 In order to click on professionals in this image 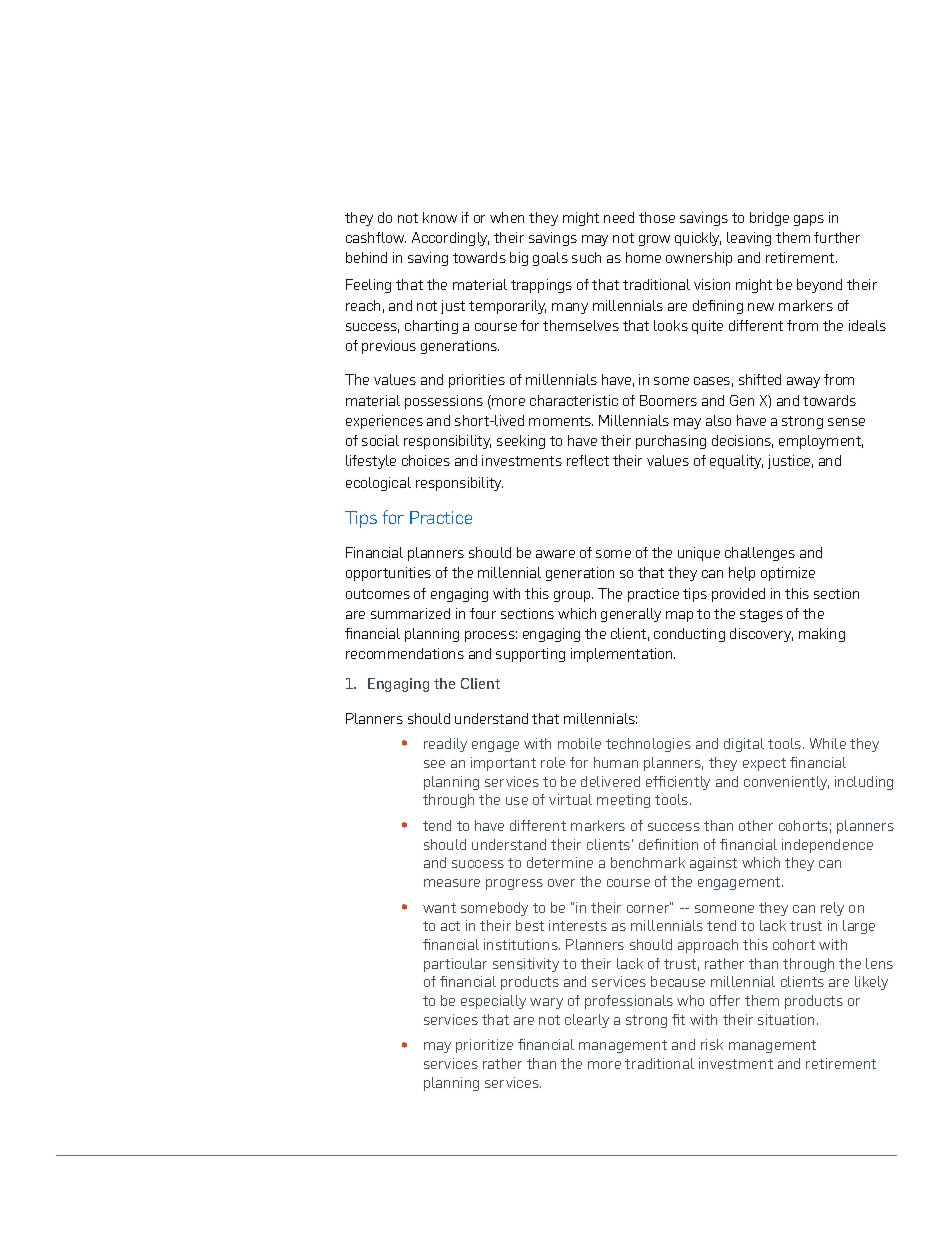, I will do `click(629, 1002)`.
